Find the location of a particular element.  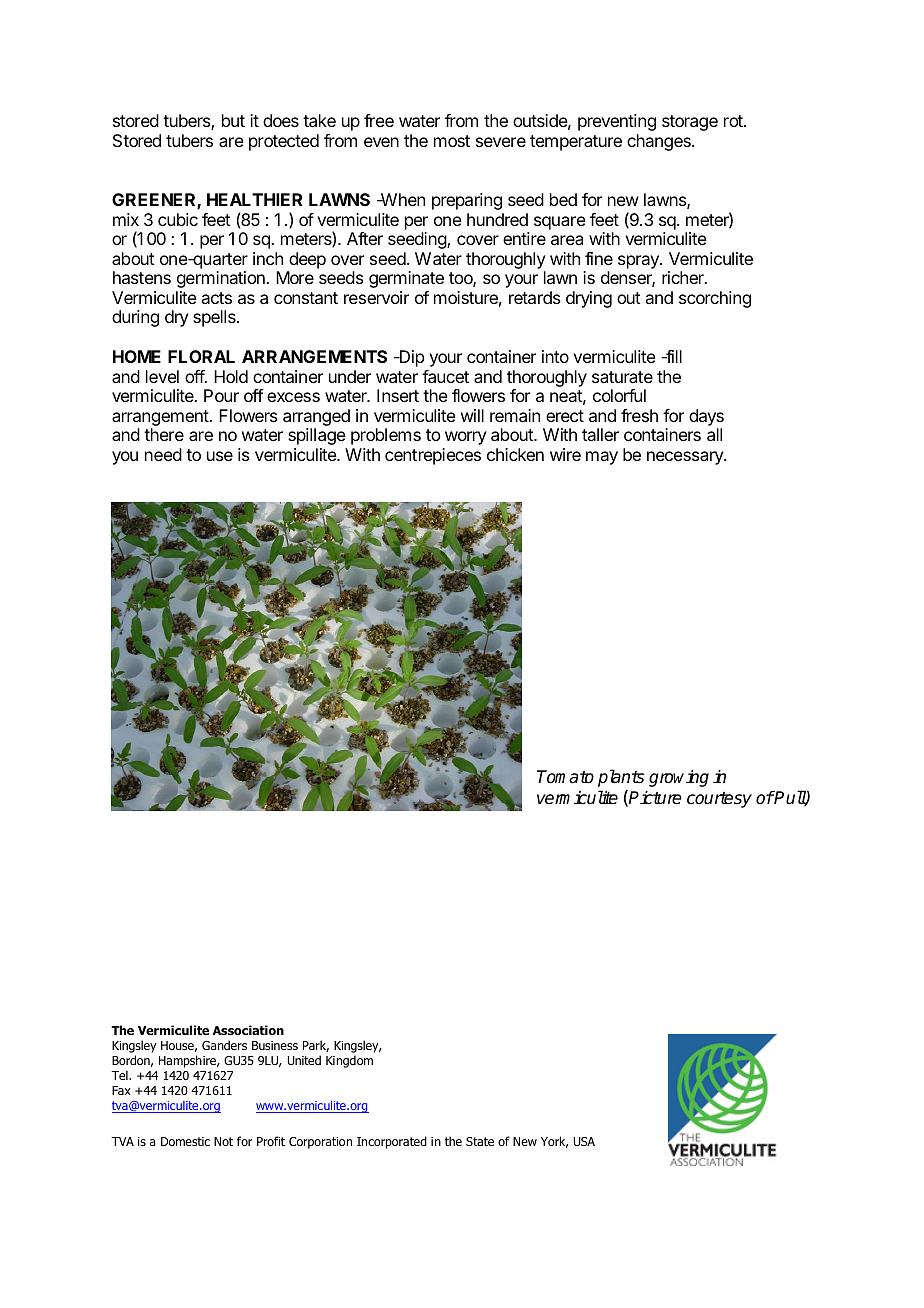

most is located at coordinates (452, 141).
